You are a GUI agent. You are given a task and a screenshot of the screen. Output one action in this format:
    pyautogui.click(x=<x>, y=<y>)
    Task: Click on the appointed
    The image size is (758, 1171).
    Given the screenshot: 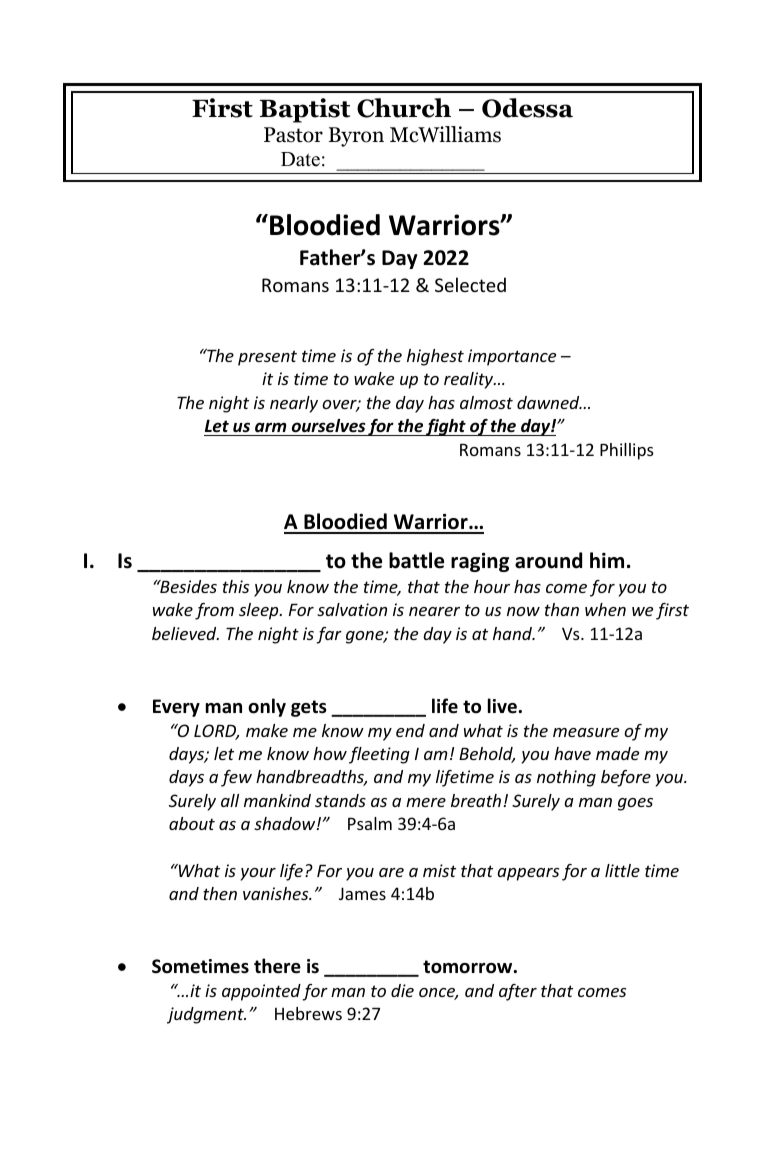 What is the action you would take?
    pyautogui.click(x=261, y=992)
